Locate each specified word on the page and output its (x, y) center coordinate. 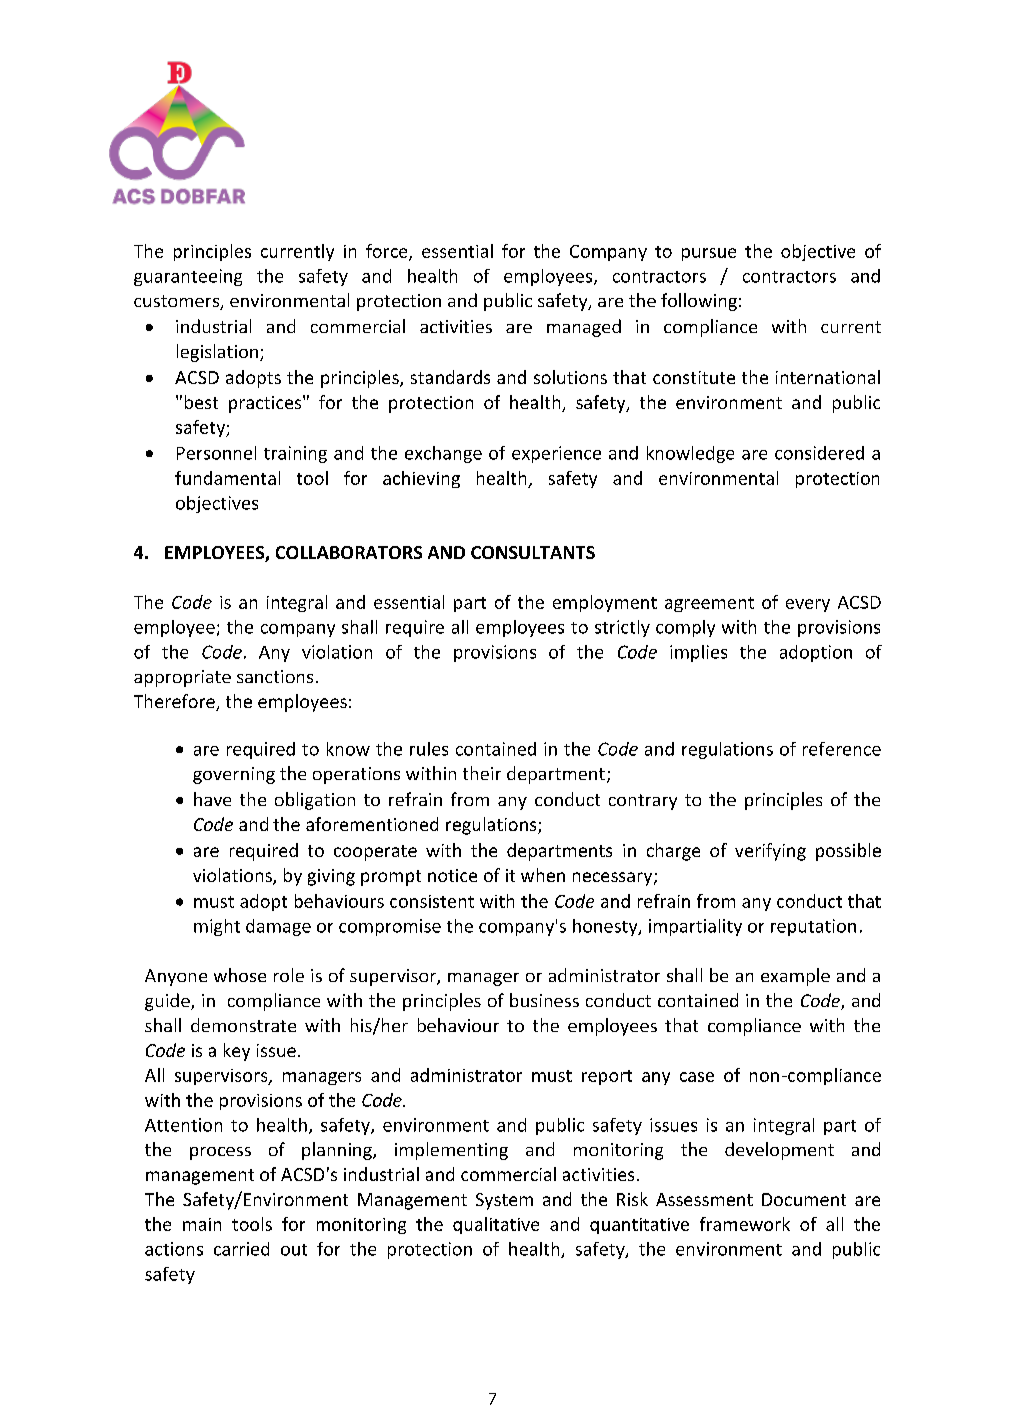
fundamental (227, 478)
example (795, 977)
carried (241, 1249)
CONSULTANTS (533, 552)
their (482, 773)
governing (234, 775)
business (544, 1000)
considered (819, 453)
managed (584, 328)
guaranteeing (188, 277)
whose (240, 975)
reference (842, 749)
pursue (709, 254)
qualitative (496, 1225)
